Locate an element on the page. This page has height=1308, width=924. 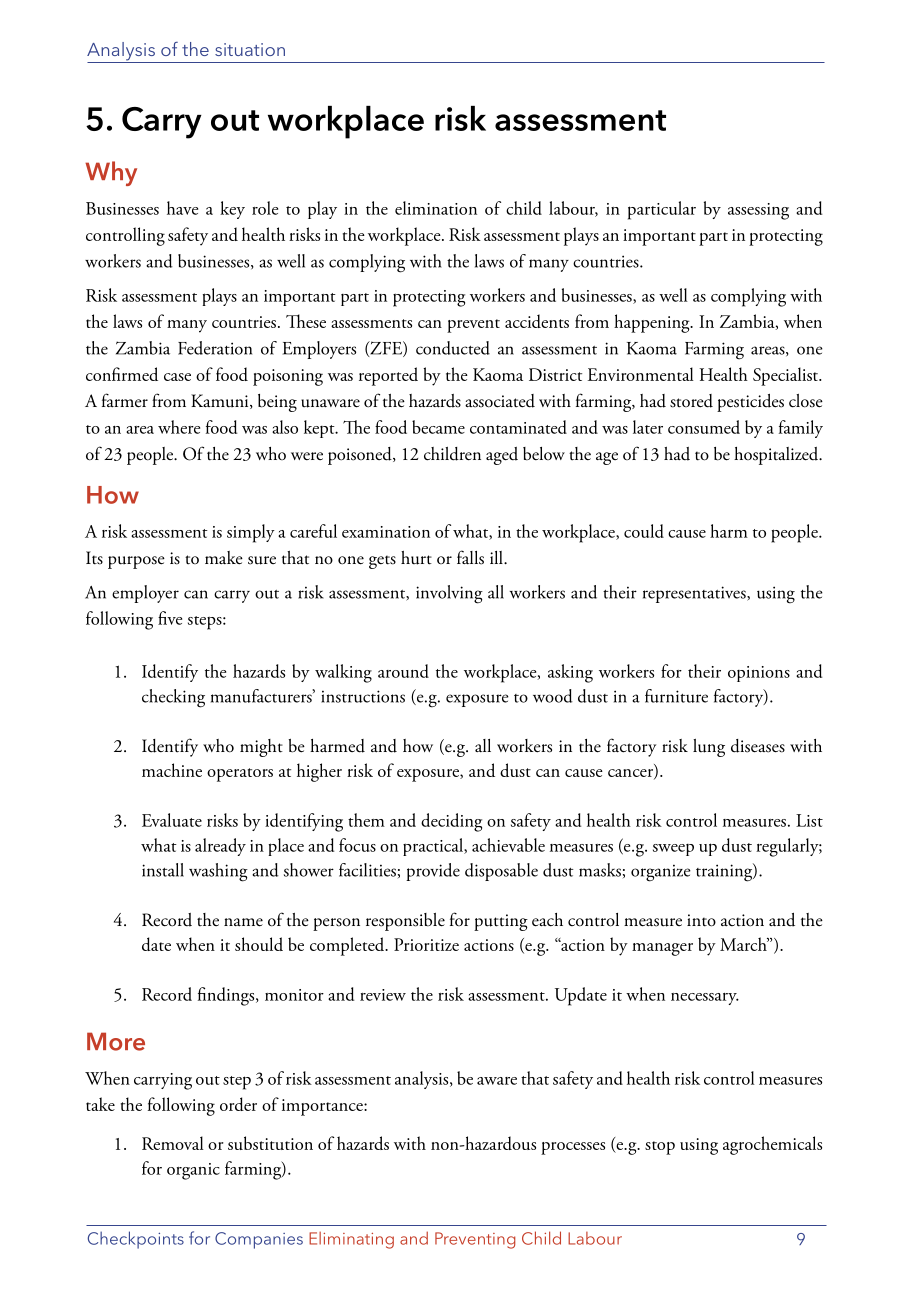
situation is located at coordinates (250, 49).
